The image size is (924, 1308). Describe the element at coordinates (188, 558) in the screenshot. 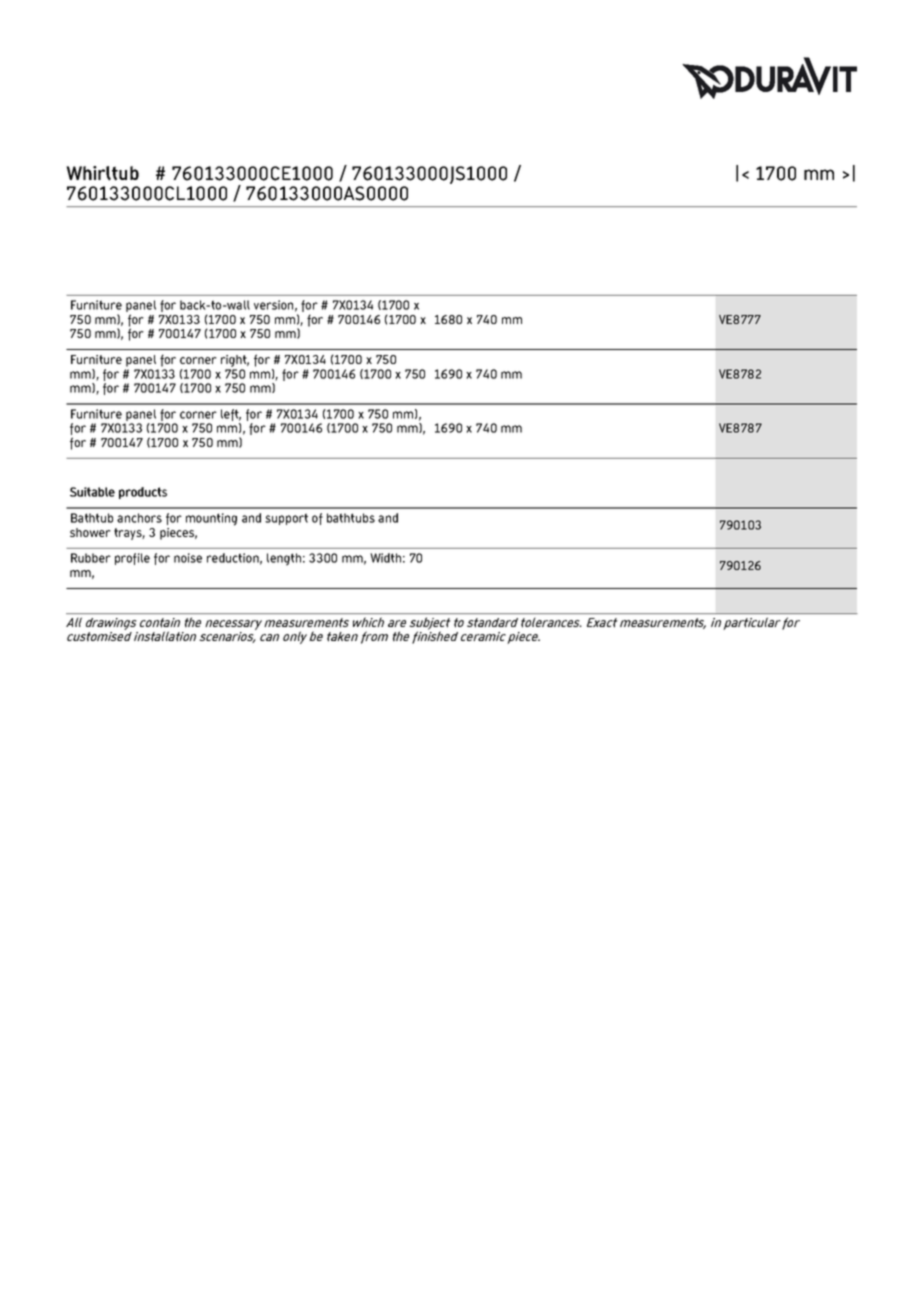

I see `noise` at that location.
